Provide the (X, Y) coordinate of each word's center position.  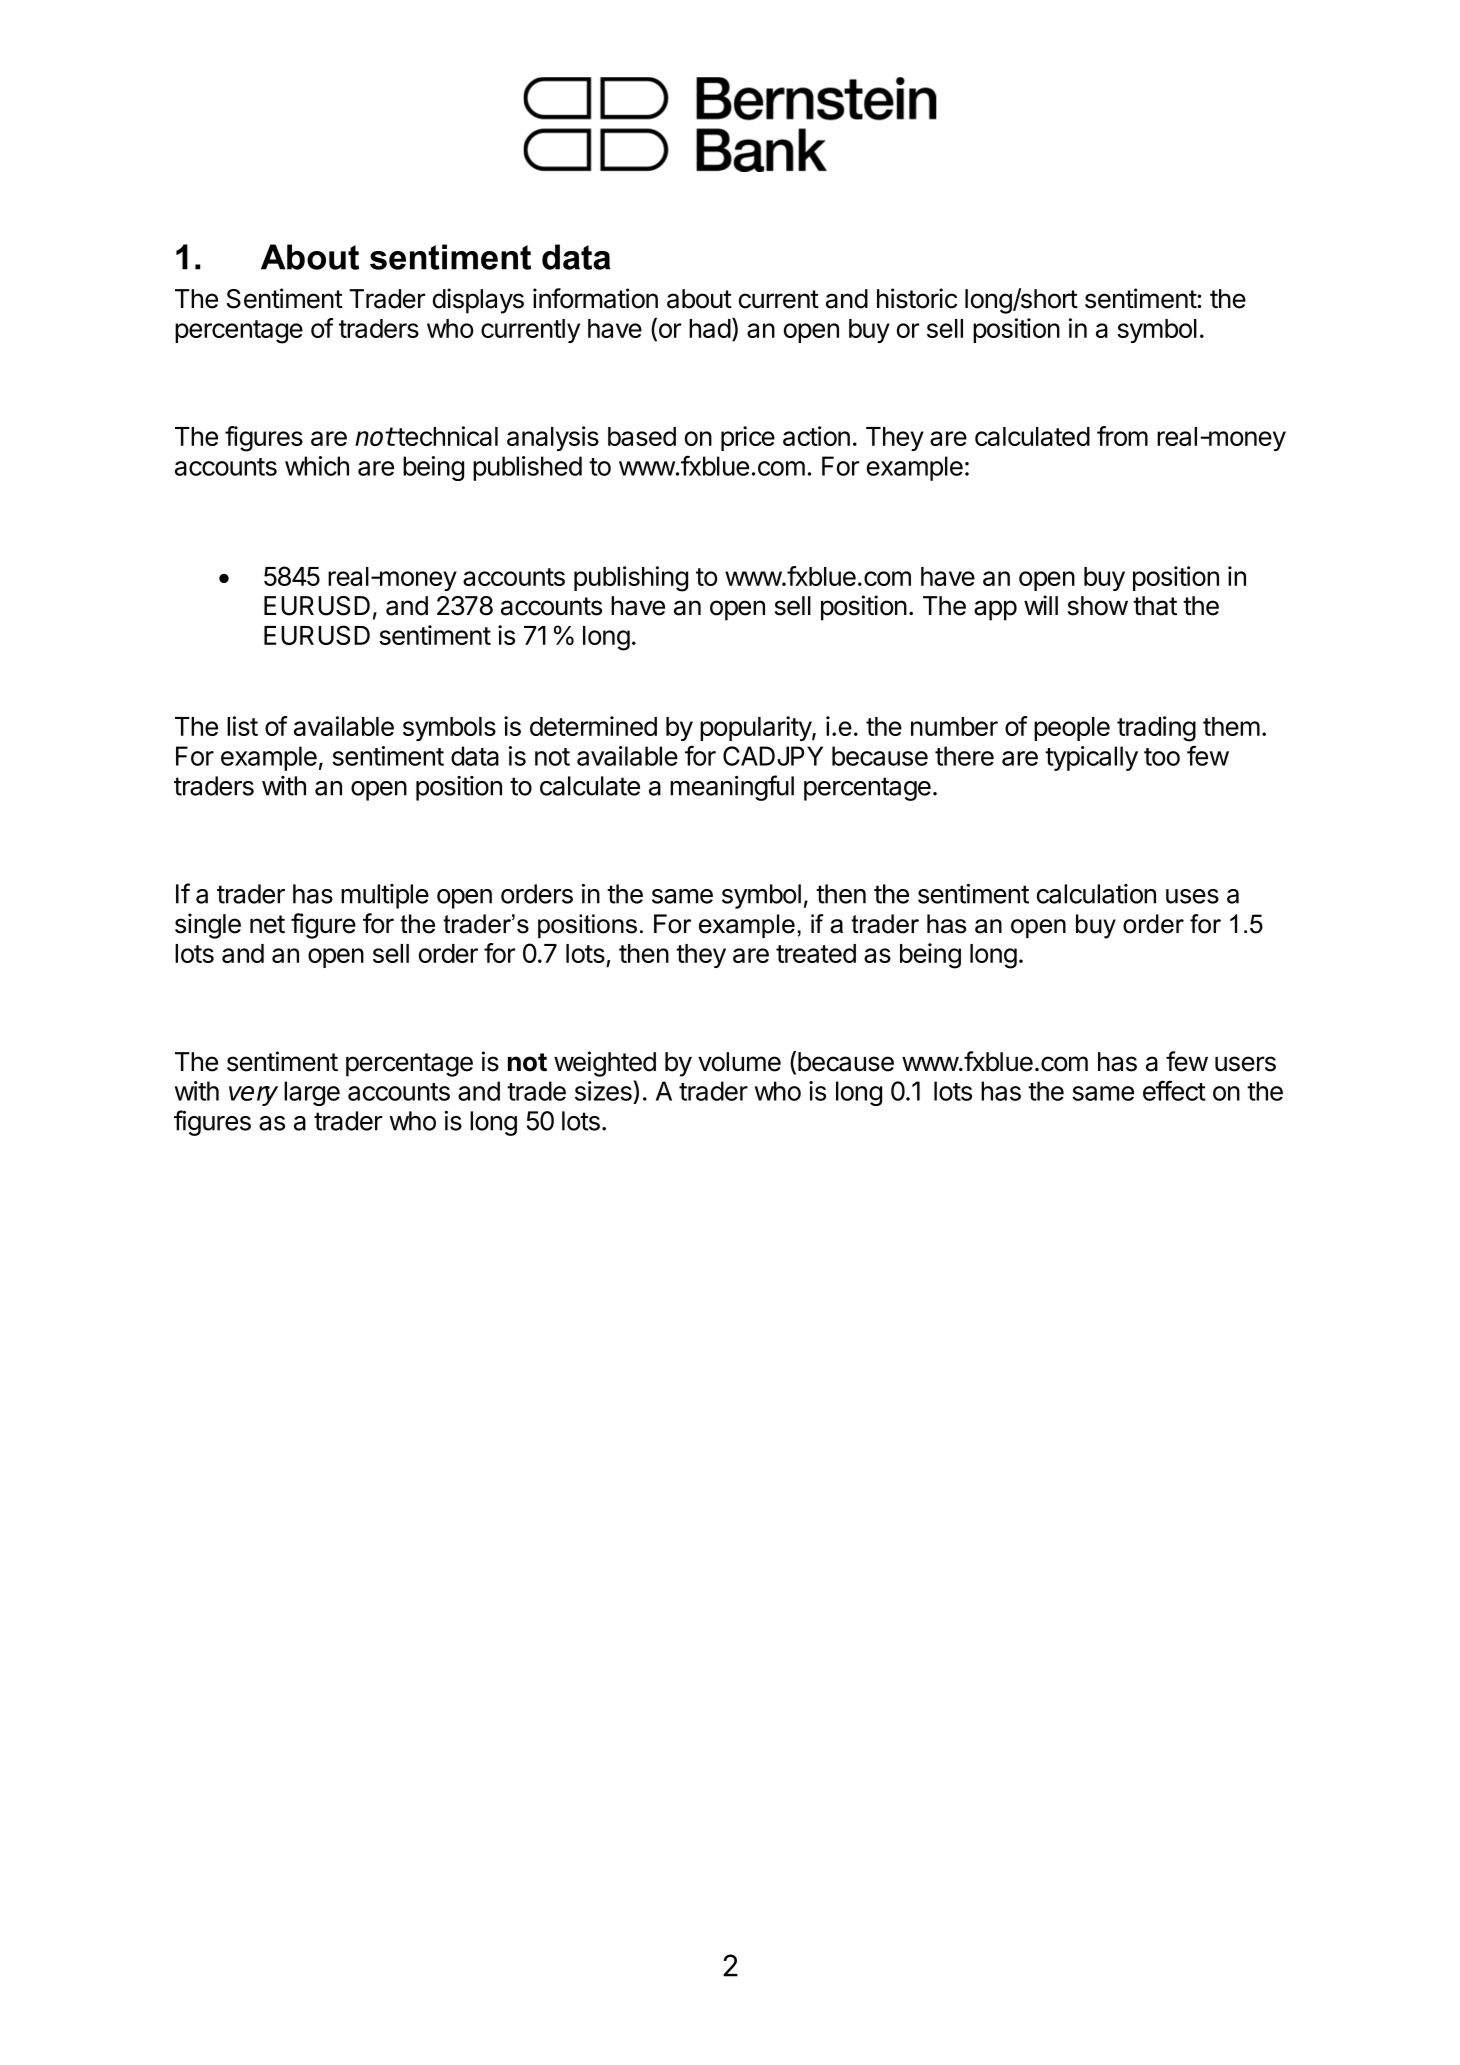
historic (917, 298)
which (317, 466)
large (312, 1093)
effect (1174, 1090)
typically (1091, 758)
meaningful (732, 788)
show (1098, 606)
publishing (631, 579)
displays (478, 301)
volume (739, 1062)
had (710, 328)
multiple (385, 896)
